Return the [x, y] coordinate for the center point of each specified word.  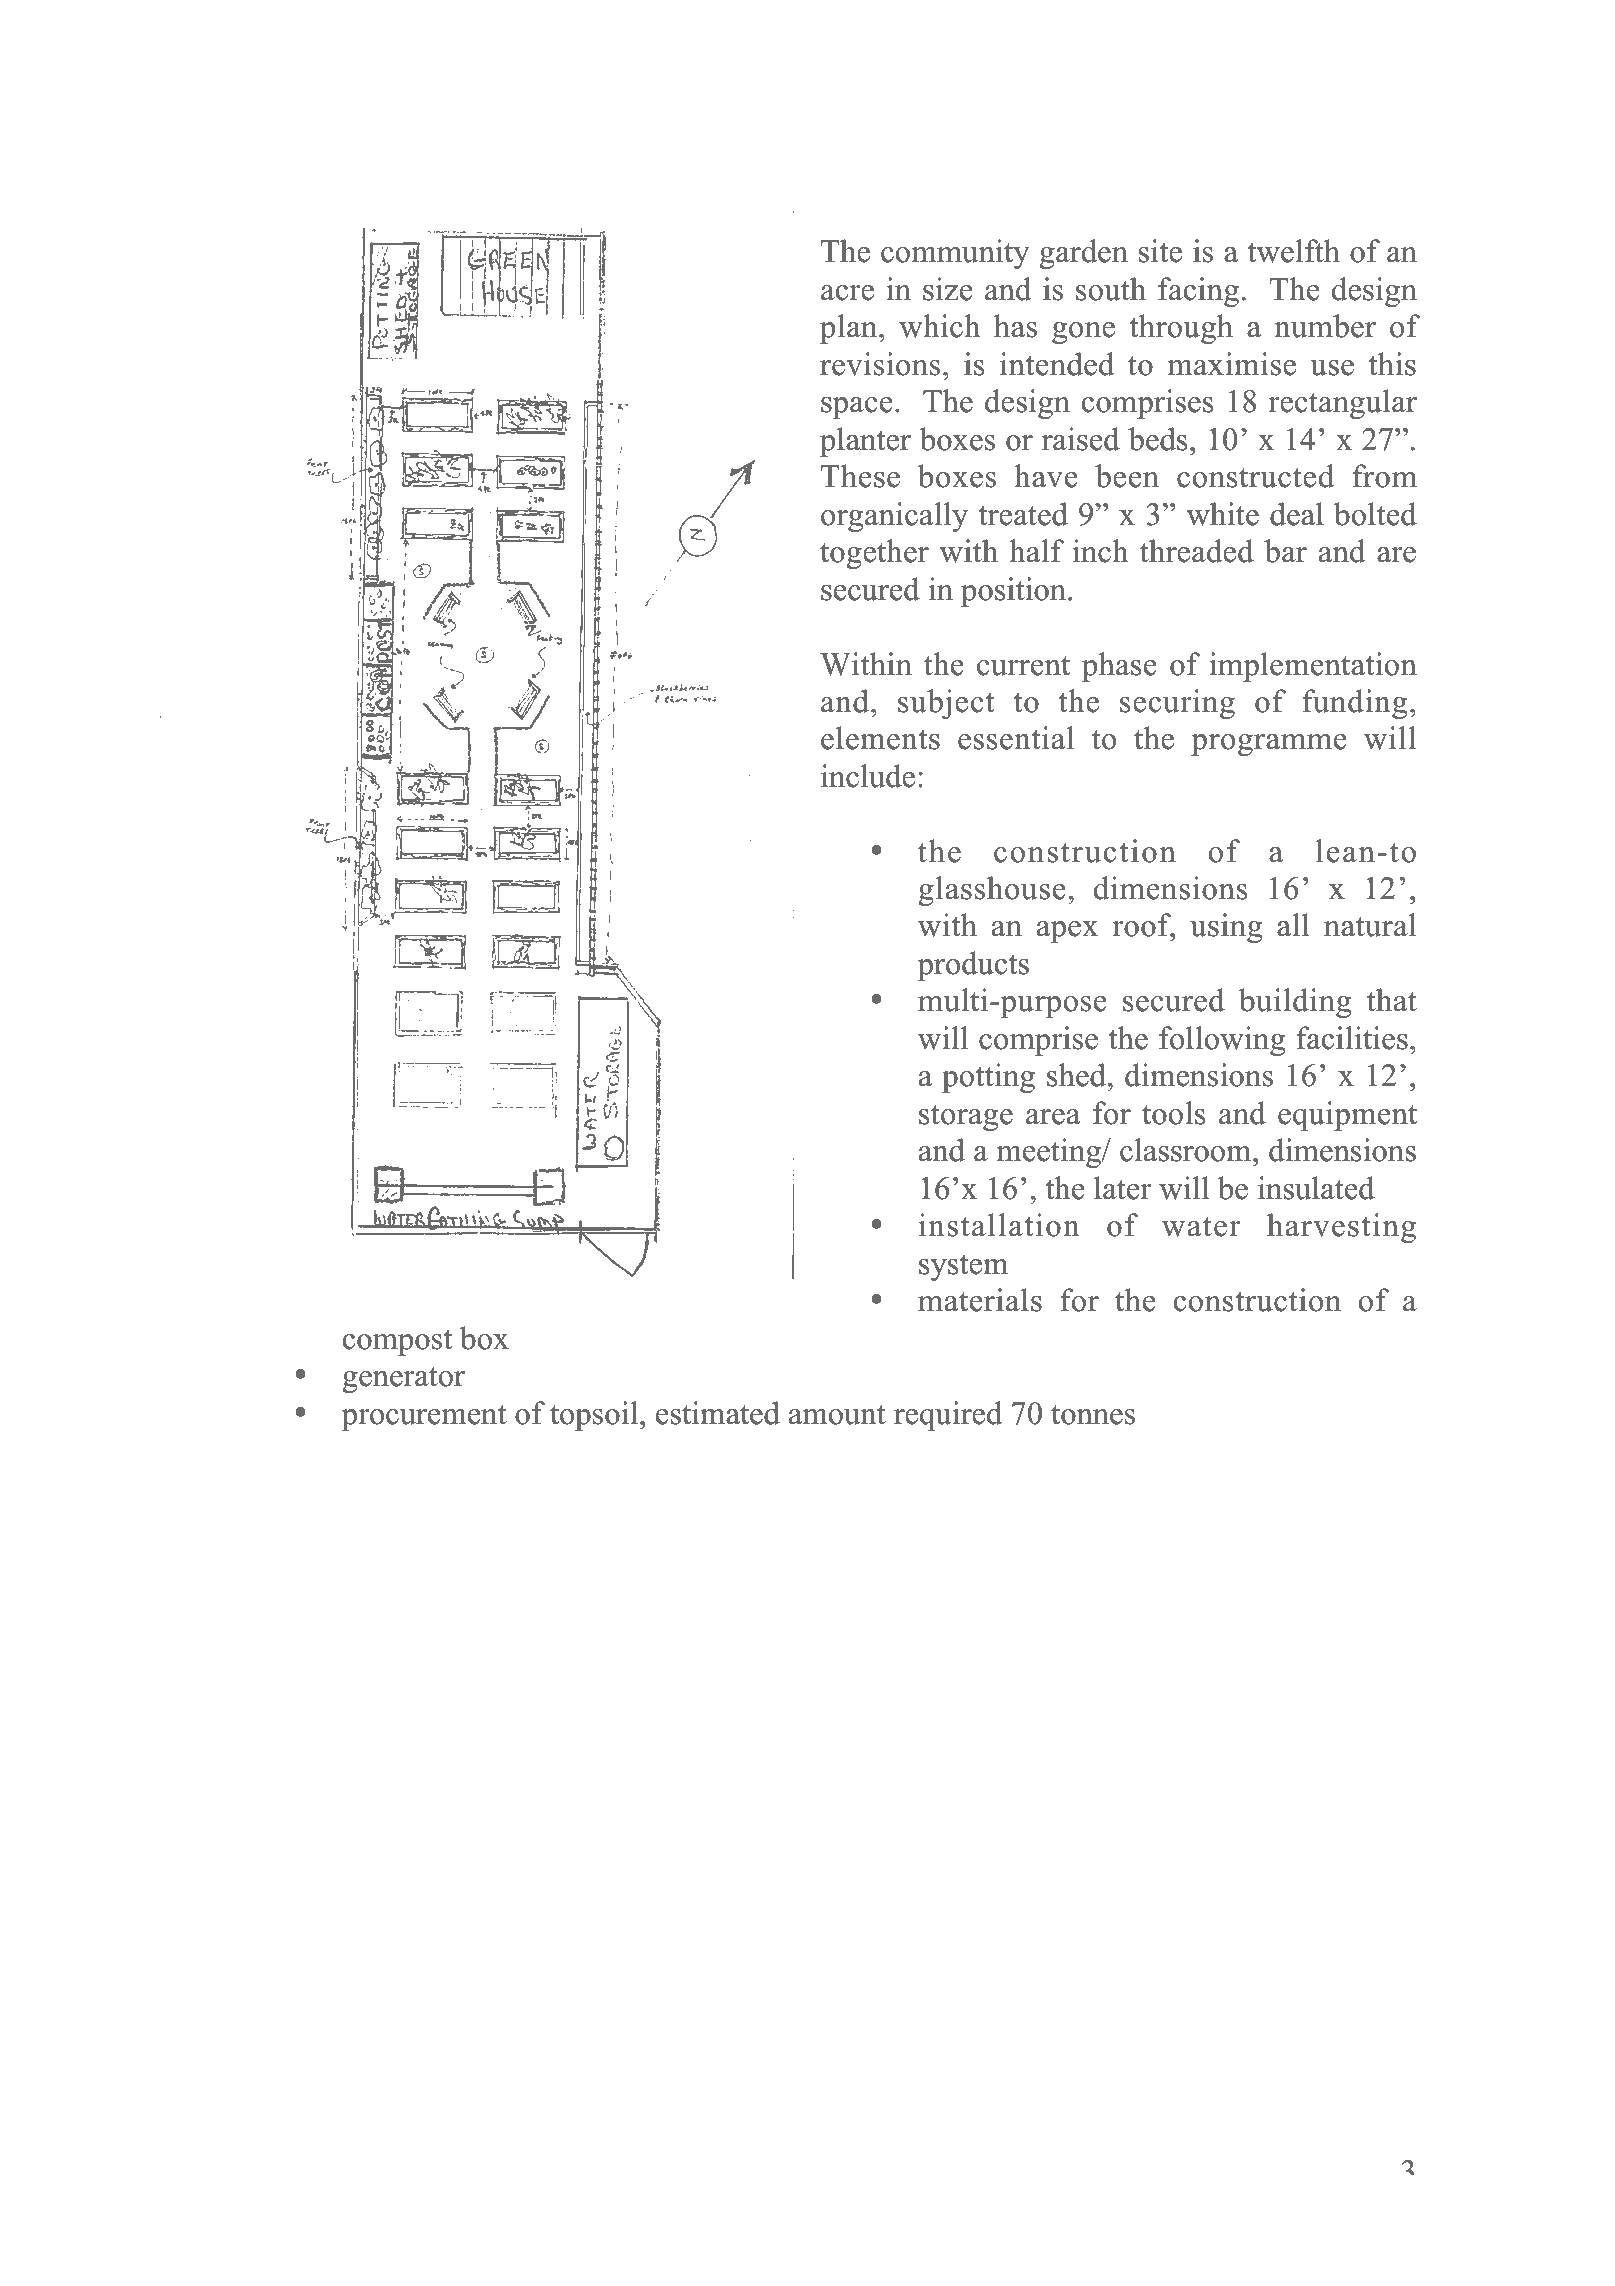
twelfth [1293, 251]
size [948, 289]
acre [847, 293]
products [973, 966]
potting [988, 1078]
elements [880, 738]
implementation [1313, 667]
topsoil [594, 1416]
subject [946, 704]
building [1295, 1003]
